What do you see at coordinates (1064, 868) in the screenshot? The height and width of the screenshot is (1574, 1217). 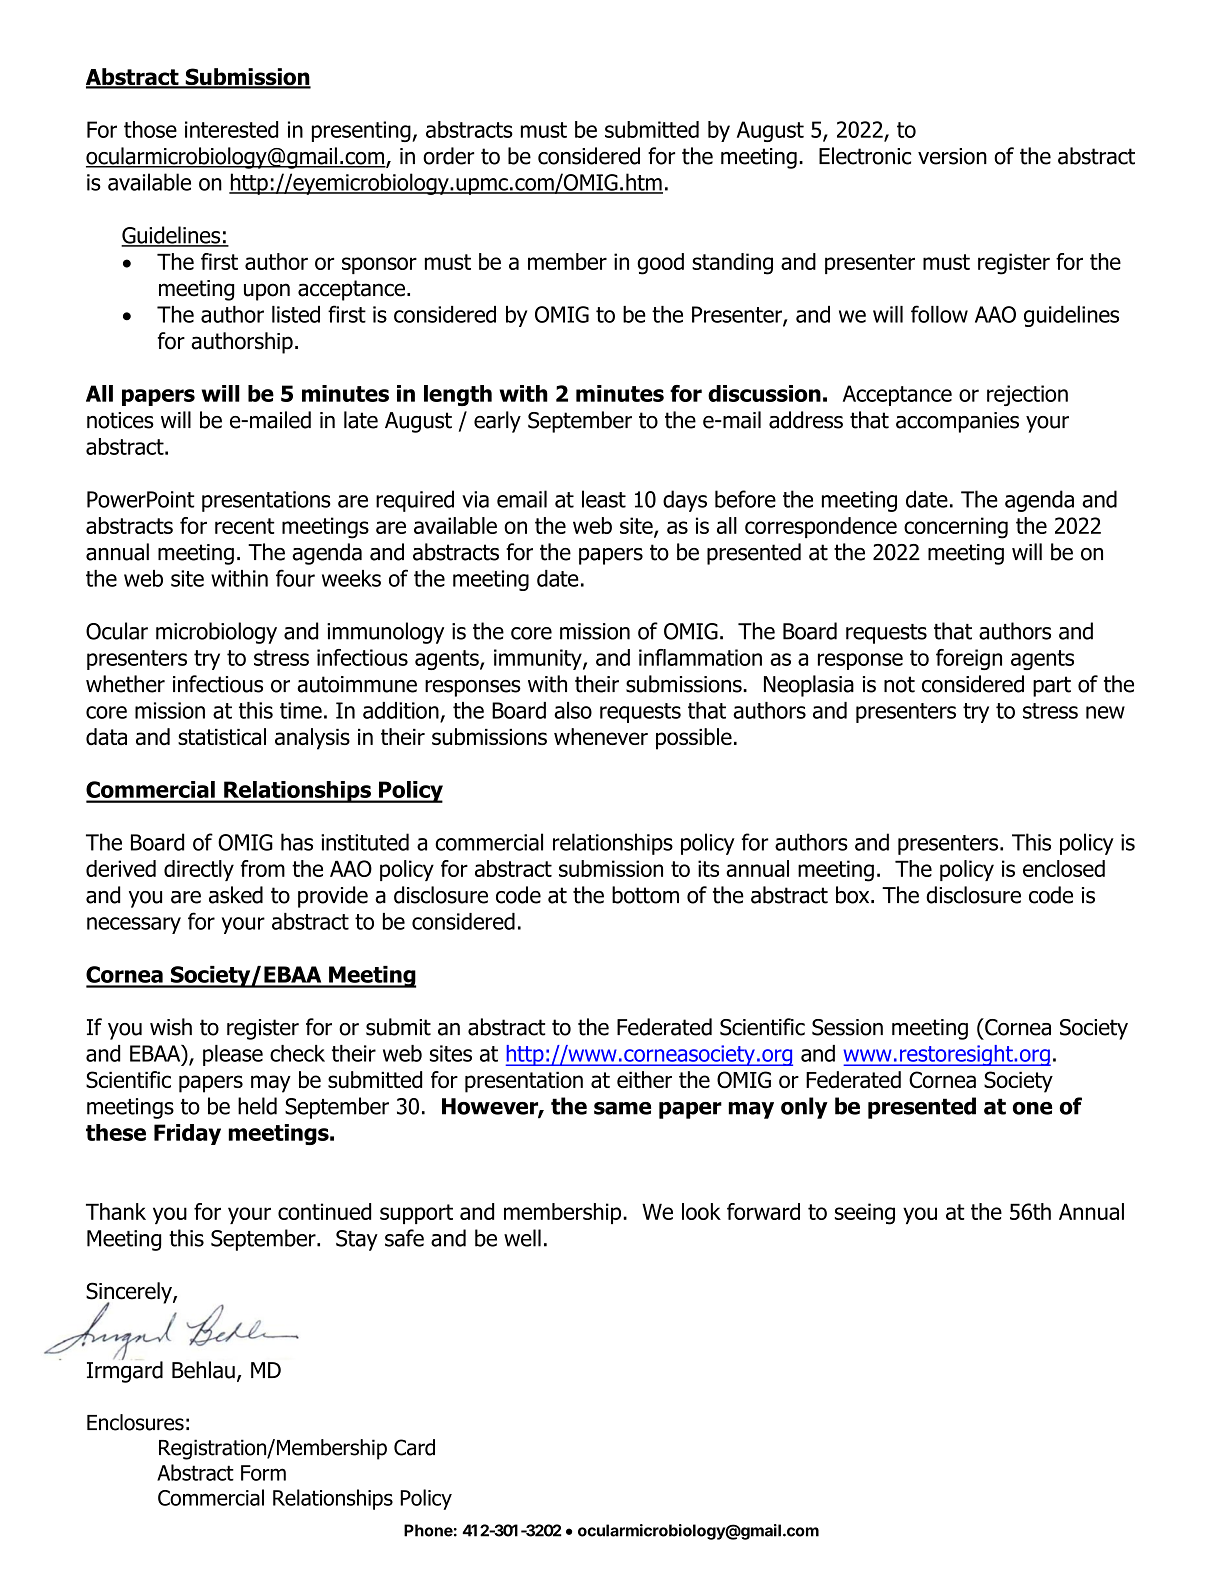 I see `enclosed` at bounding box center [1064, 868].
